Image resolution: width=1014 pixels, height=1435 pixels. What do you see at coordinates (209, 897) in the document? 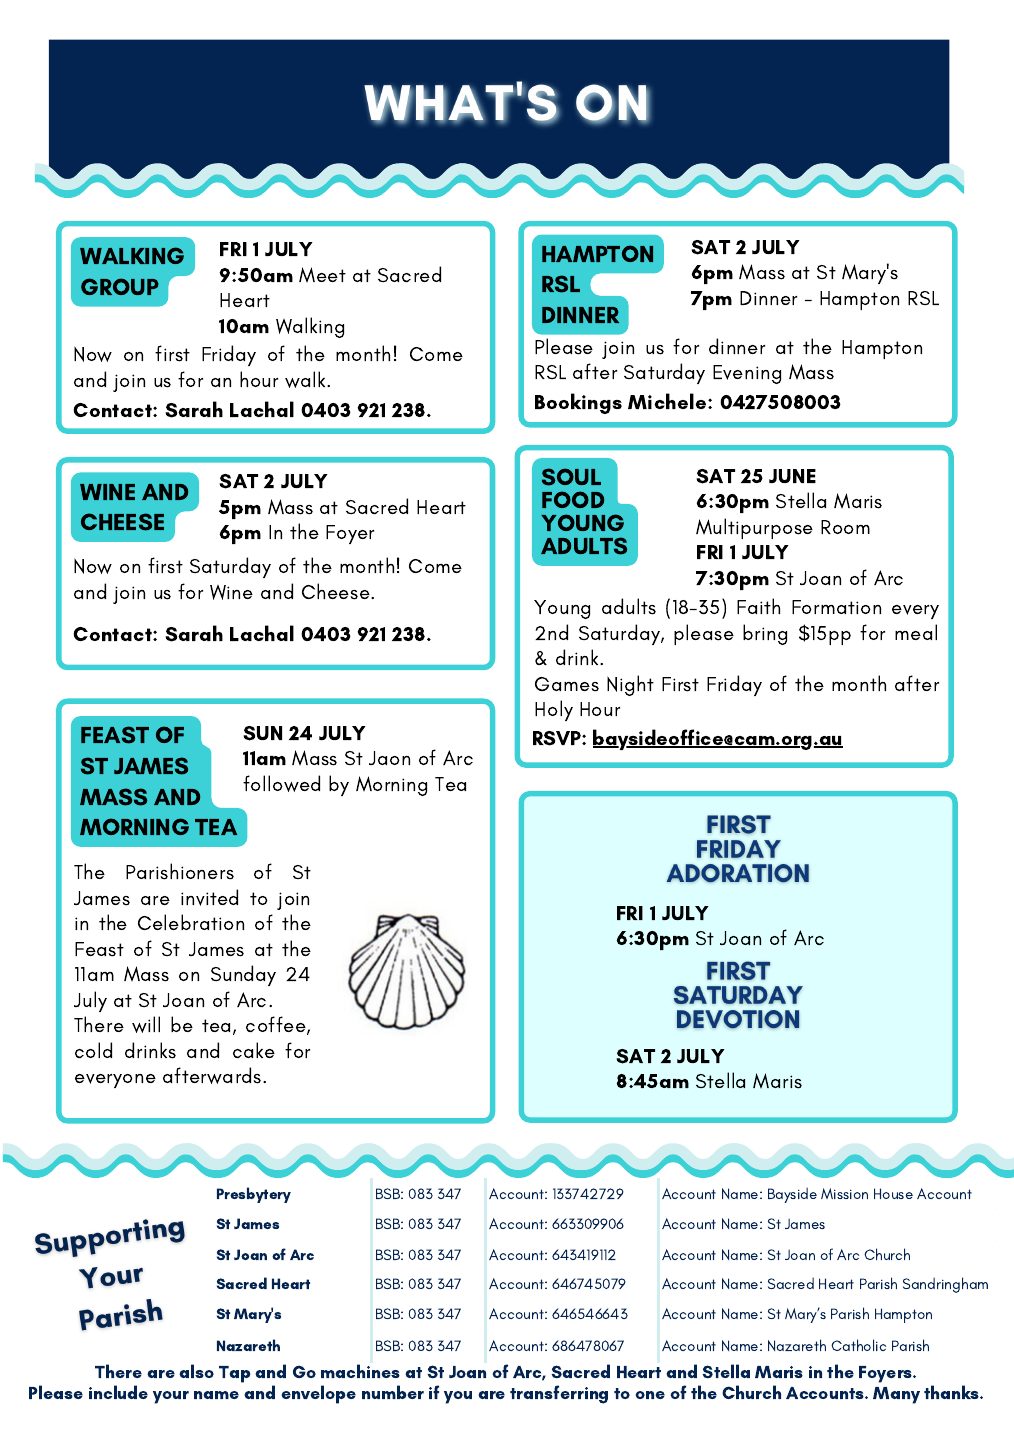
I see `invited` at bounding box center [209, 897].
